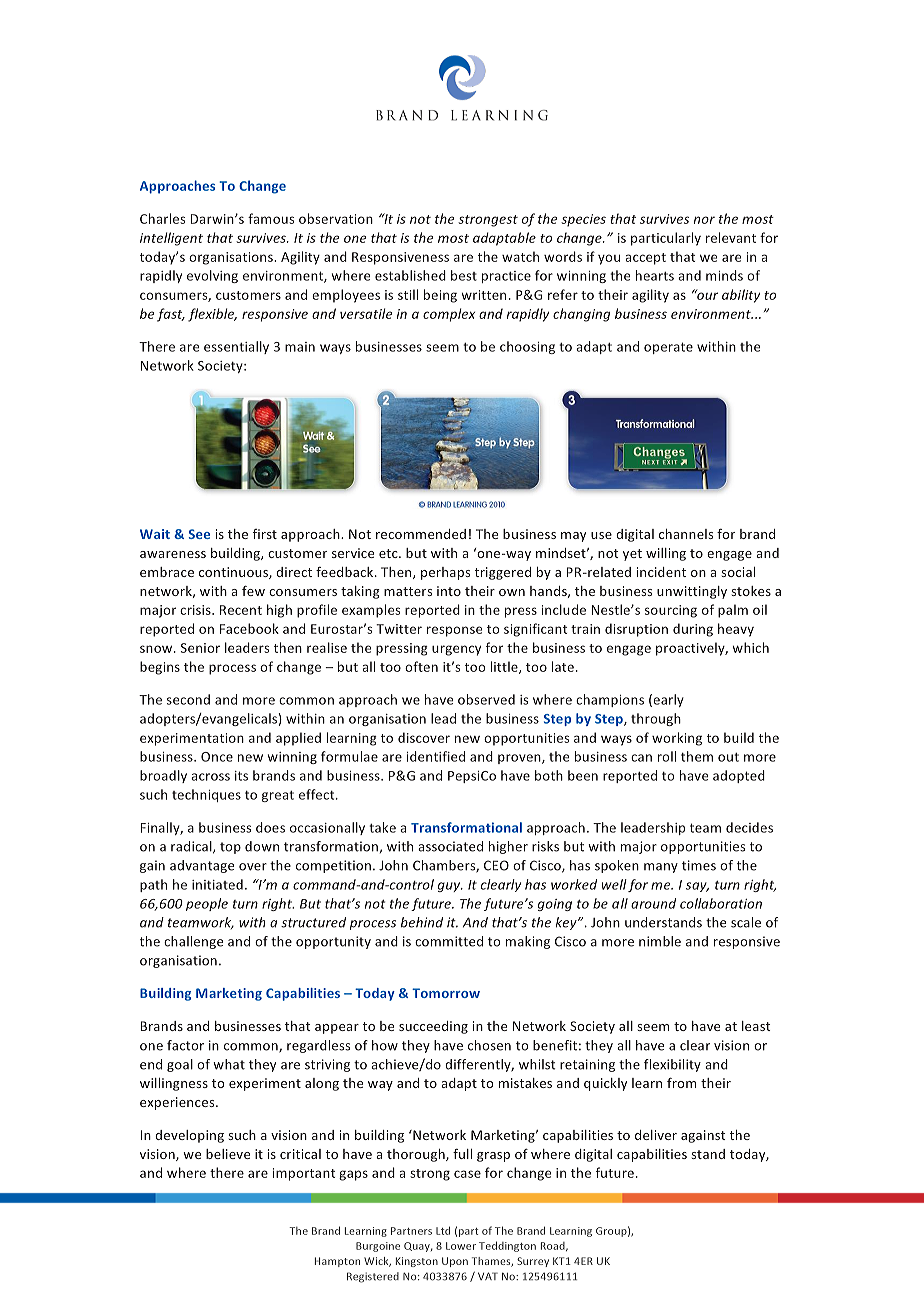  I want to click on best, so click(464, 275).
